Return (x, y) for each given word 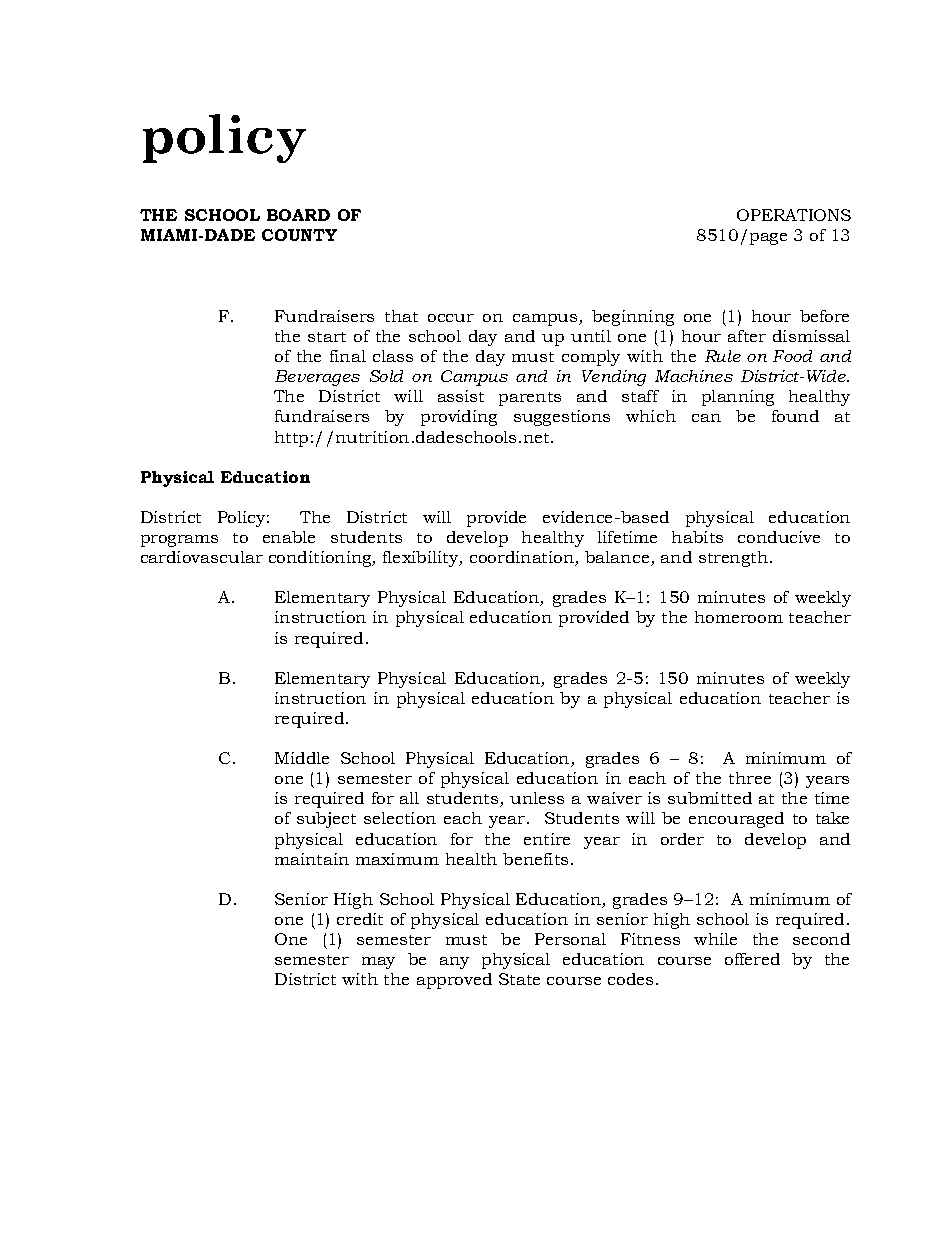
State (519, 979)
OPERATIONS (794, 215)
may (378, 963)
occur (451, 318)
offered (752, 959)
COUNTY (299, 235)
